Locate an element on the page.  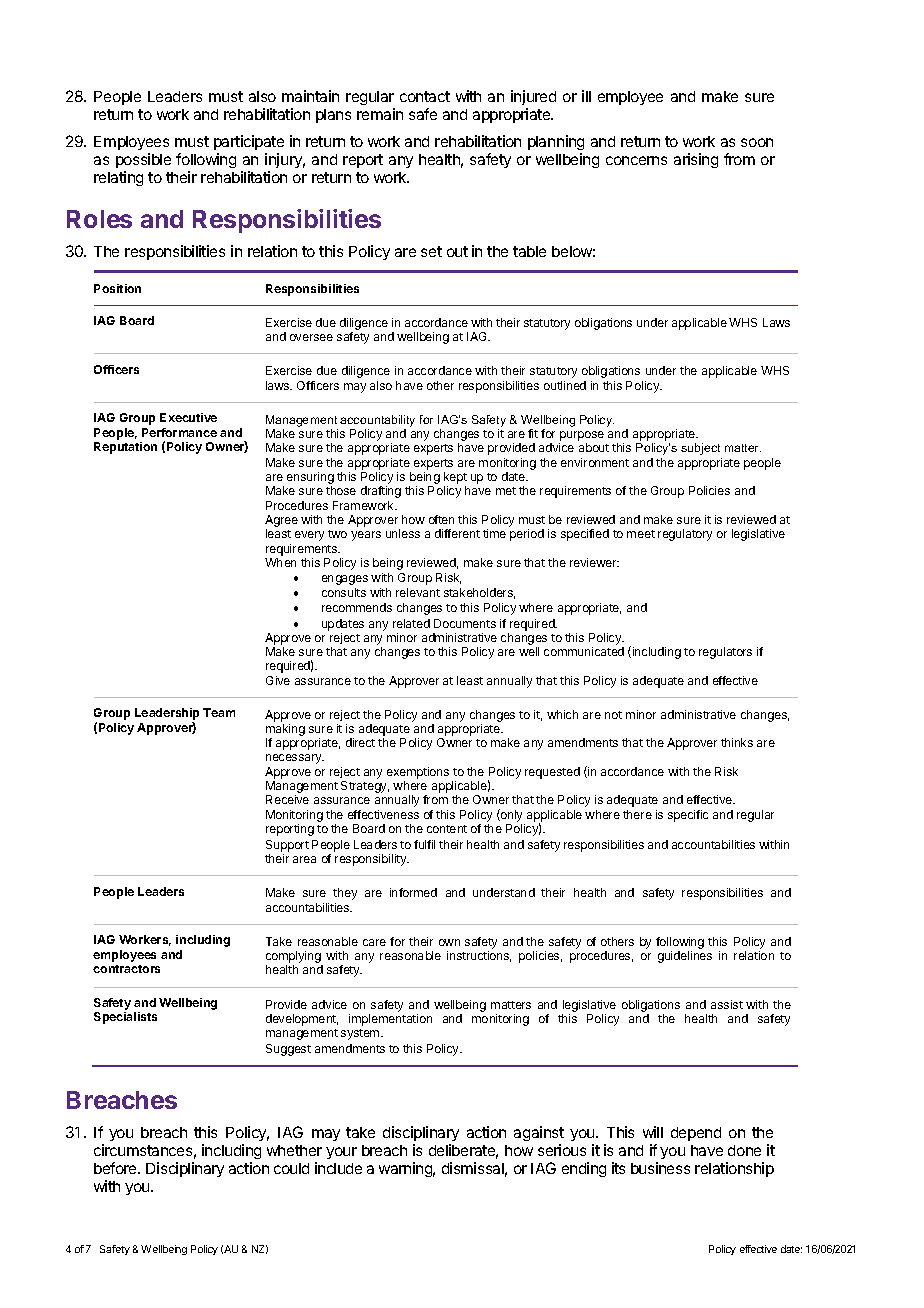
often is located at coordinates (441, 519).
